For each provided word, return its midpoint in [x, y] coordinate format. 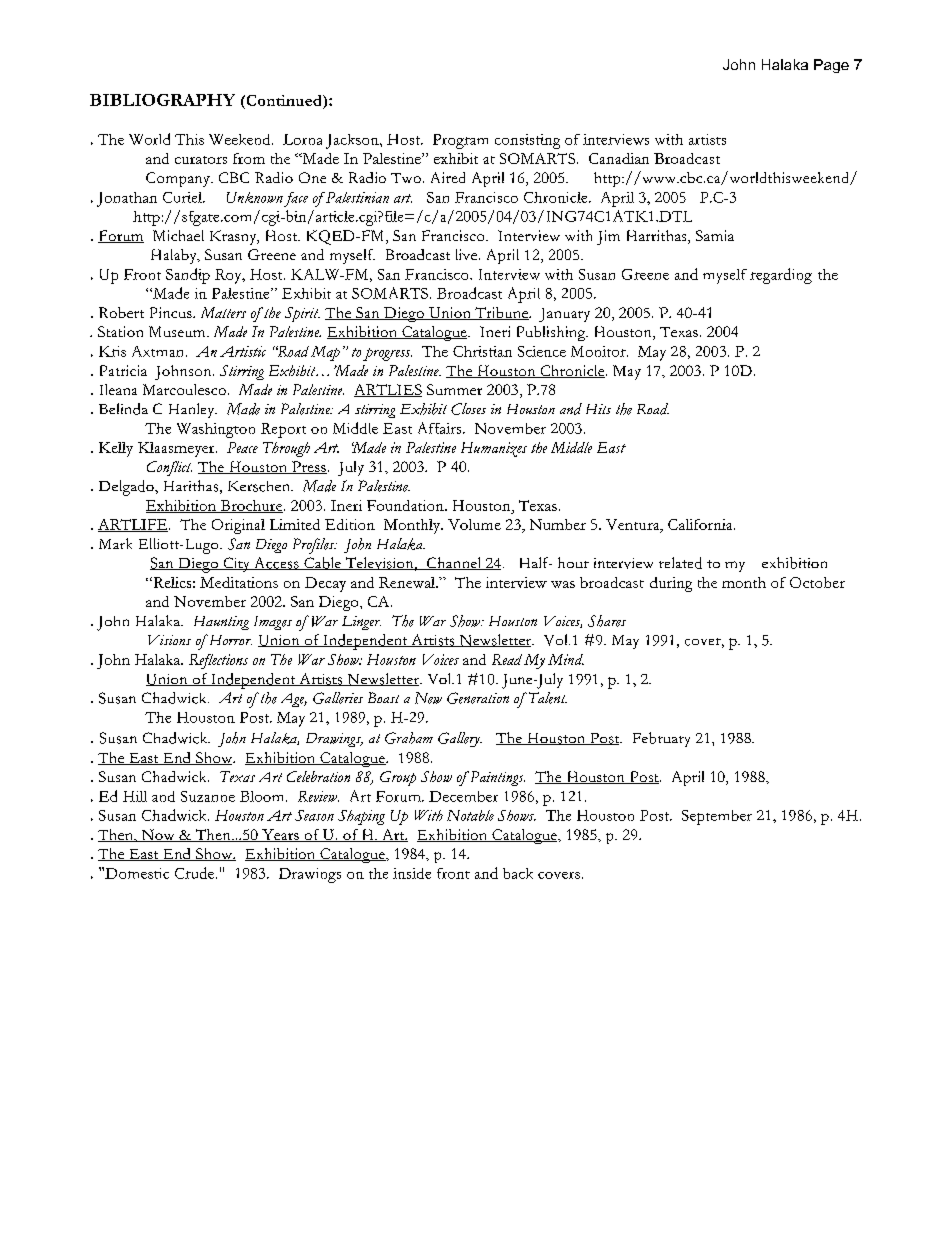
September [717, 817]
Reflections [218, 661]
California [701, 524]
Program [460, 141]
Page [831, 66]
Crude [196, 873]
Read [507, 659]
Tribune [502, 313]
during [671, 584]
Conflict [169, 468]
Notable [470, 815]
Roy [229, 276]
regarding [781, 276]
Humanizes [494, 449]
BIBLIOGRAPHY [162, 100]
